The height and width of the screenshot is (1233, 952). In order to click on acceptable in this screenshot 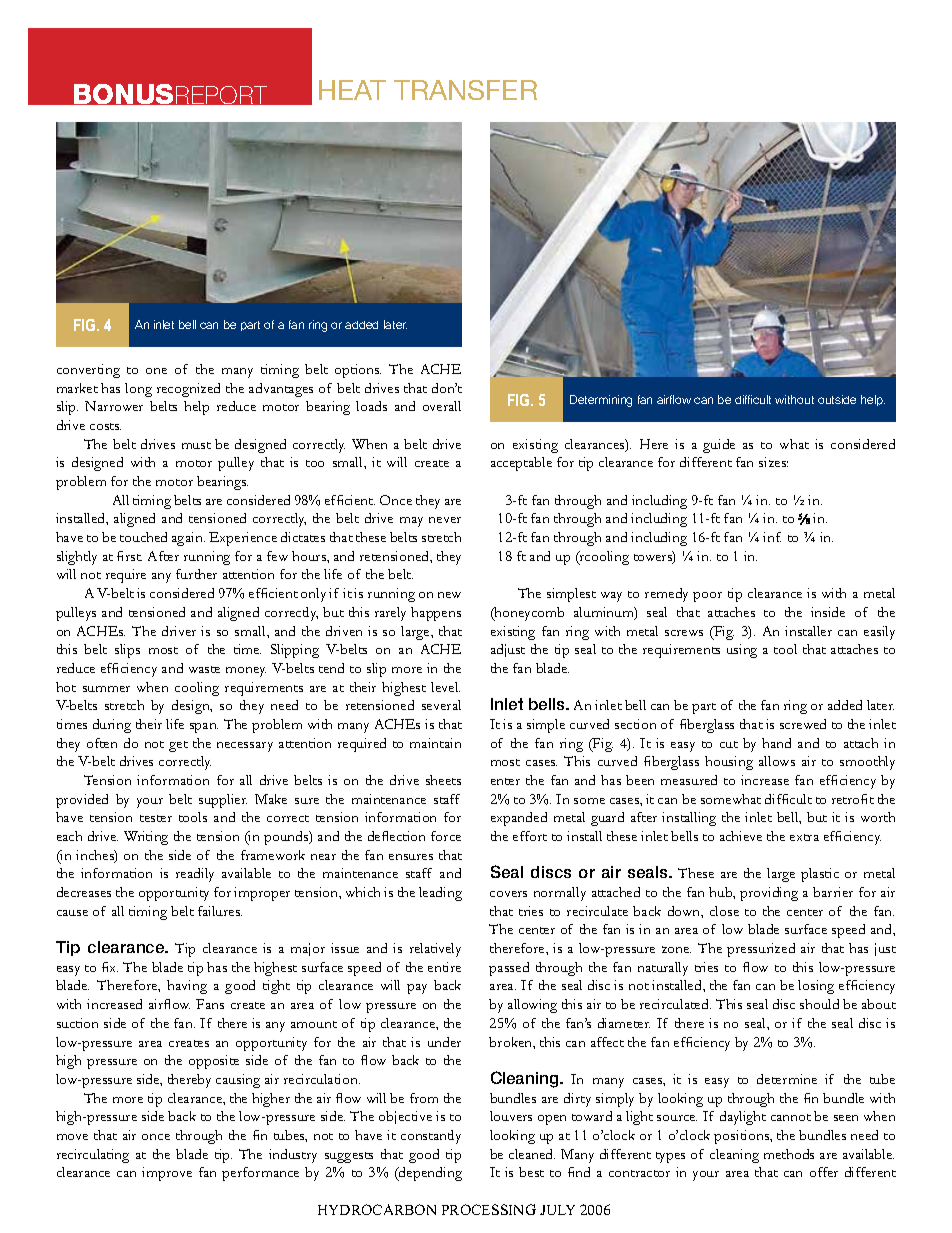, I will do `click(521, 464)`.
